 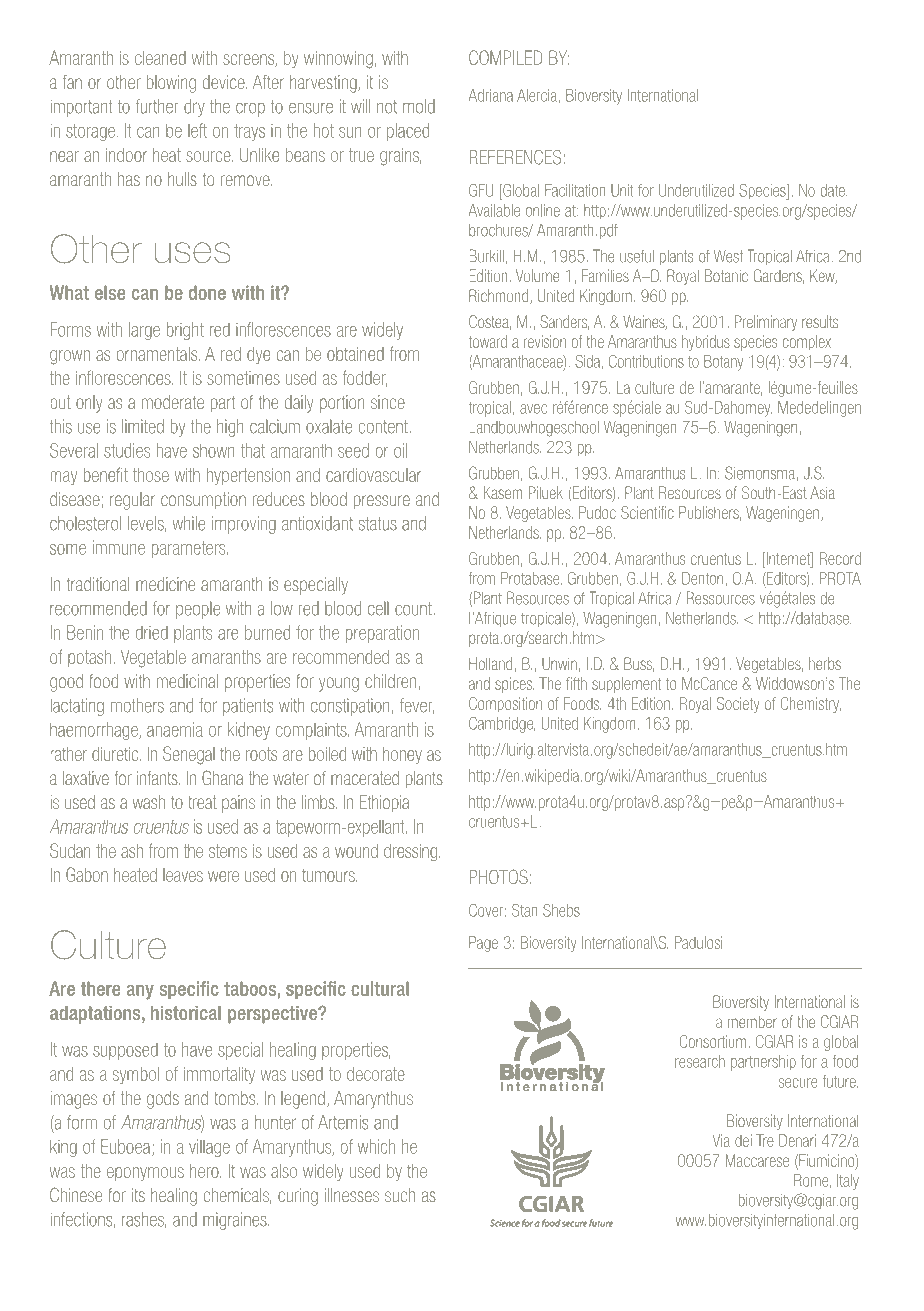 What do you see at coordinates (488, 341) in the page?
I see `toward` at bounding box center [488, 341].
